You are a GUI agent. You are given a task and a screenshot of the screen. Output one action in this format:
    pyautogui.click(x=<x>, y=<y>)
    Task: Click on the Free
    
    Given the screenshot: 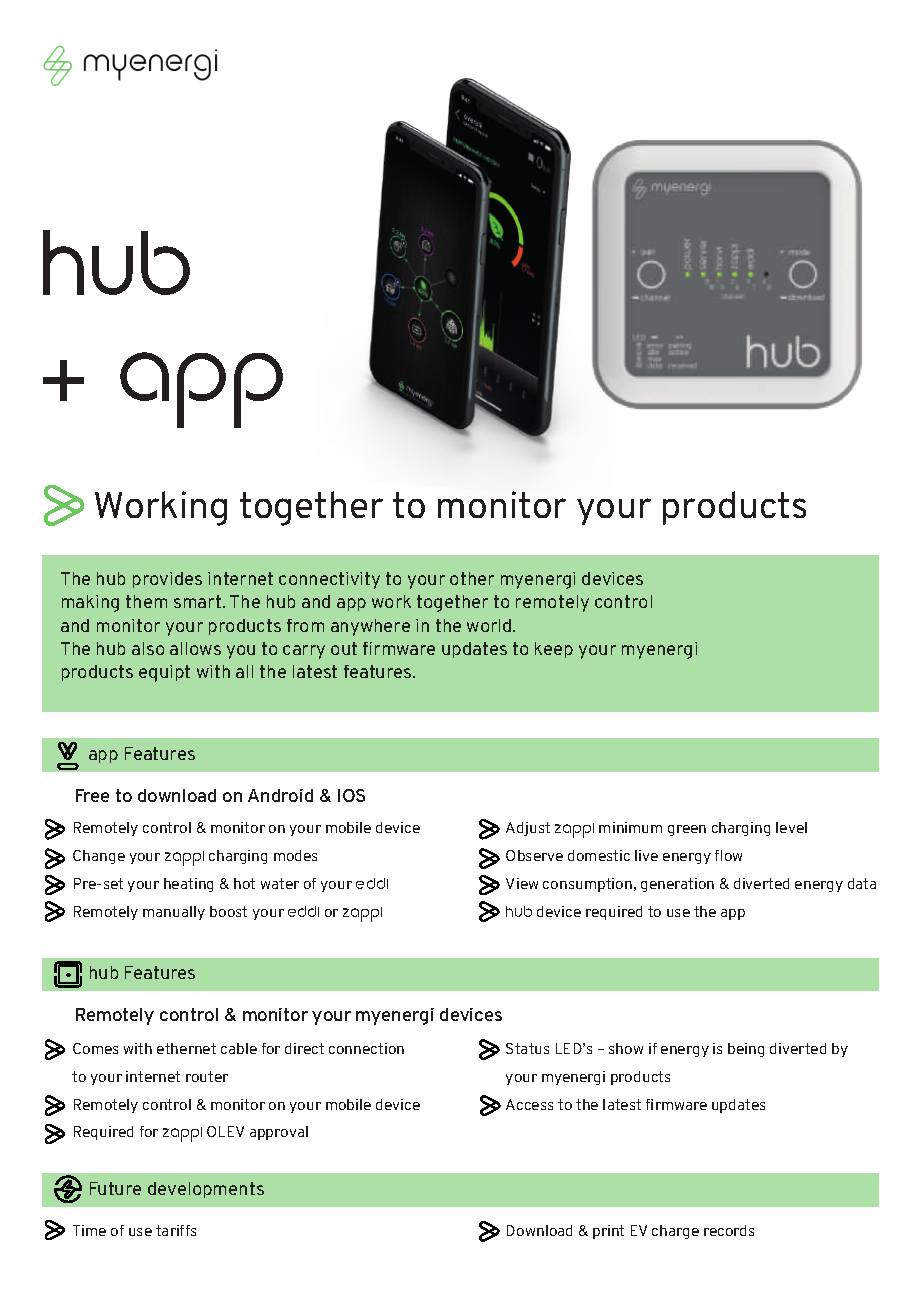 What is the action you would take?
    pyautogui.click(x=92, y=795)
